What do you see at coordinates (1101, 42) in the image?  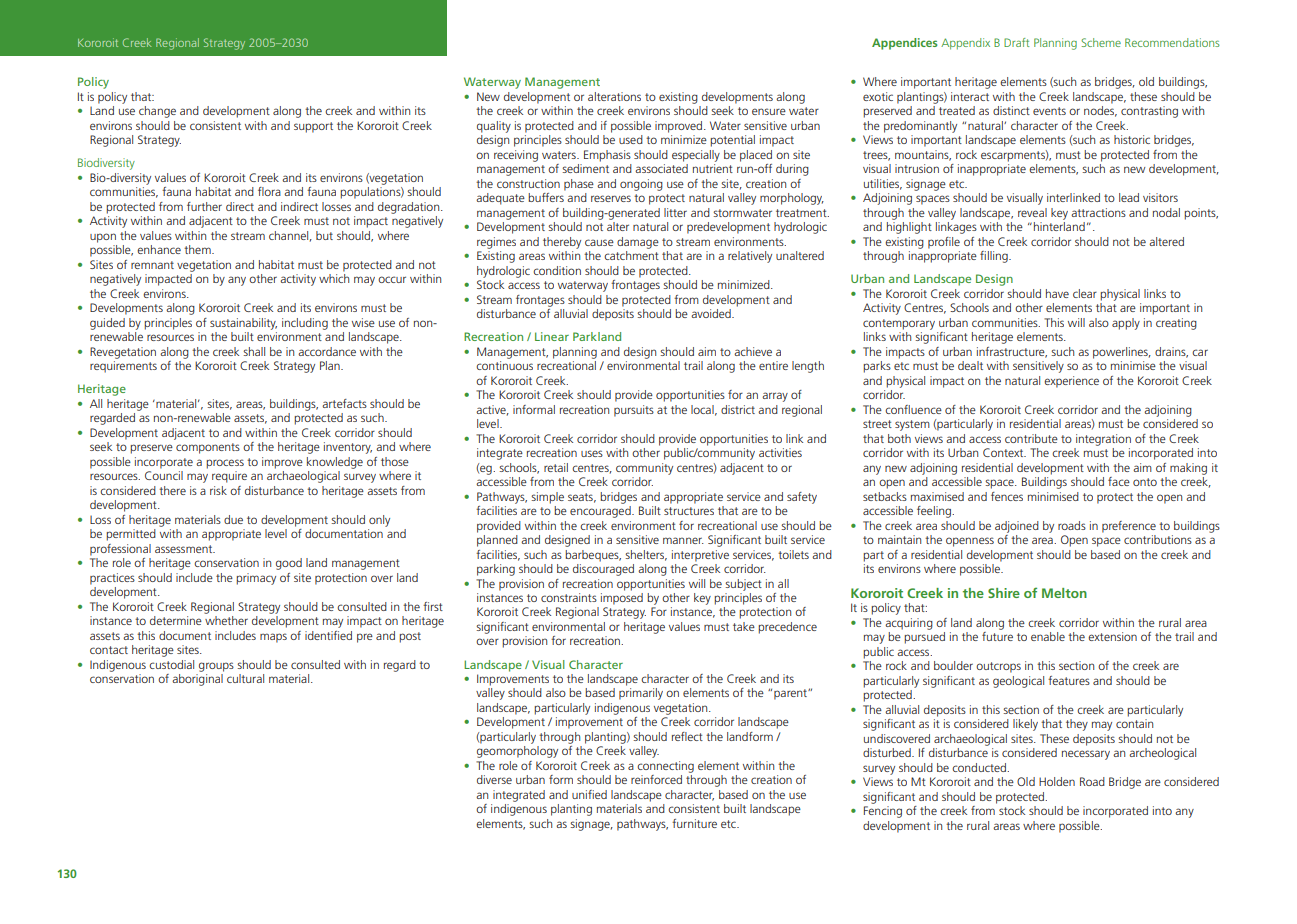 I see `Scheme` at bounding box center [1101, 42].
